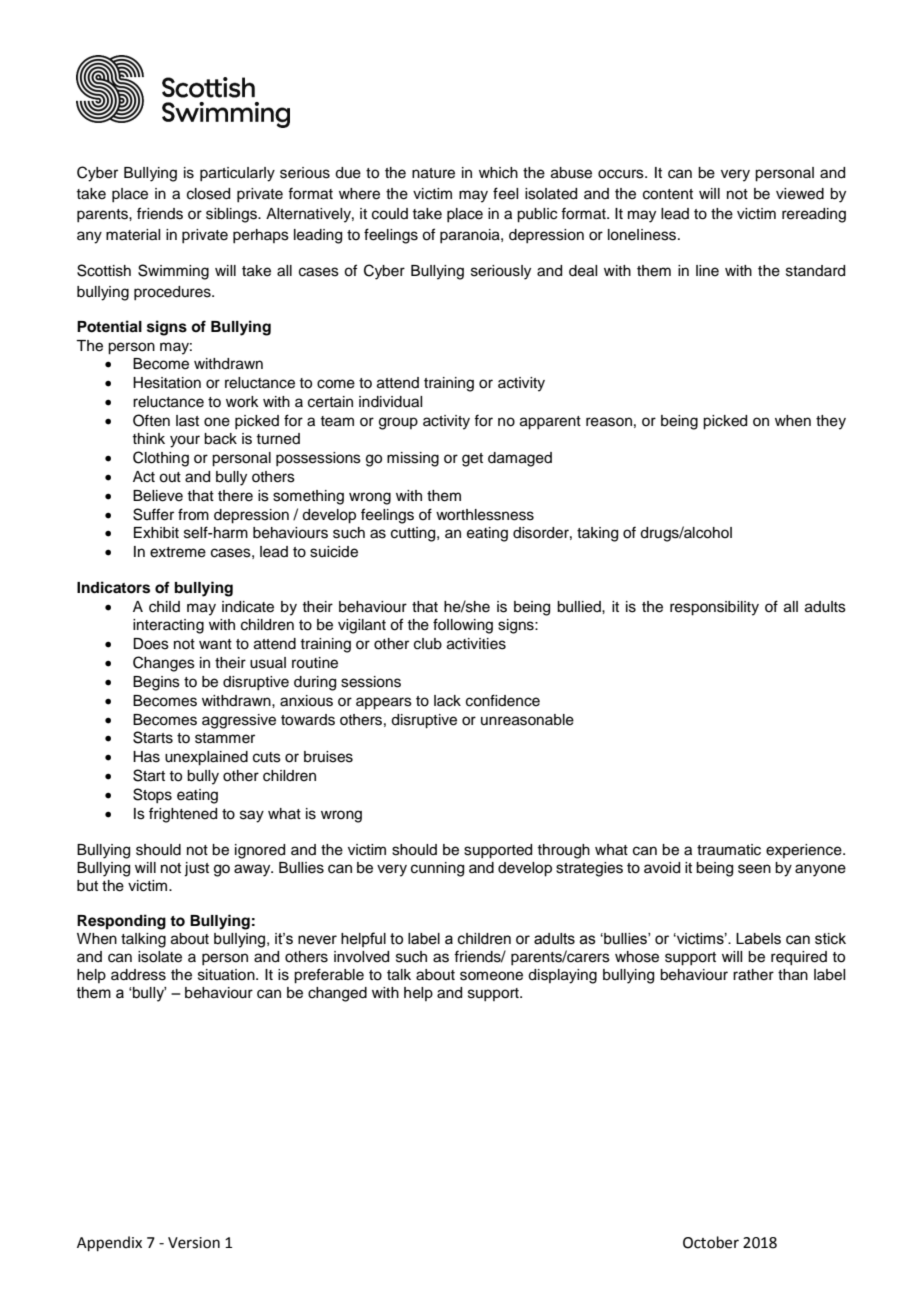  Describe the element at coordinates (194, 1243) in the document. I see `Version` at that location.
